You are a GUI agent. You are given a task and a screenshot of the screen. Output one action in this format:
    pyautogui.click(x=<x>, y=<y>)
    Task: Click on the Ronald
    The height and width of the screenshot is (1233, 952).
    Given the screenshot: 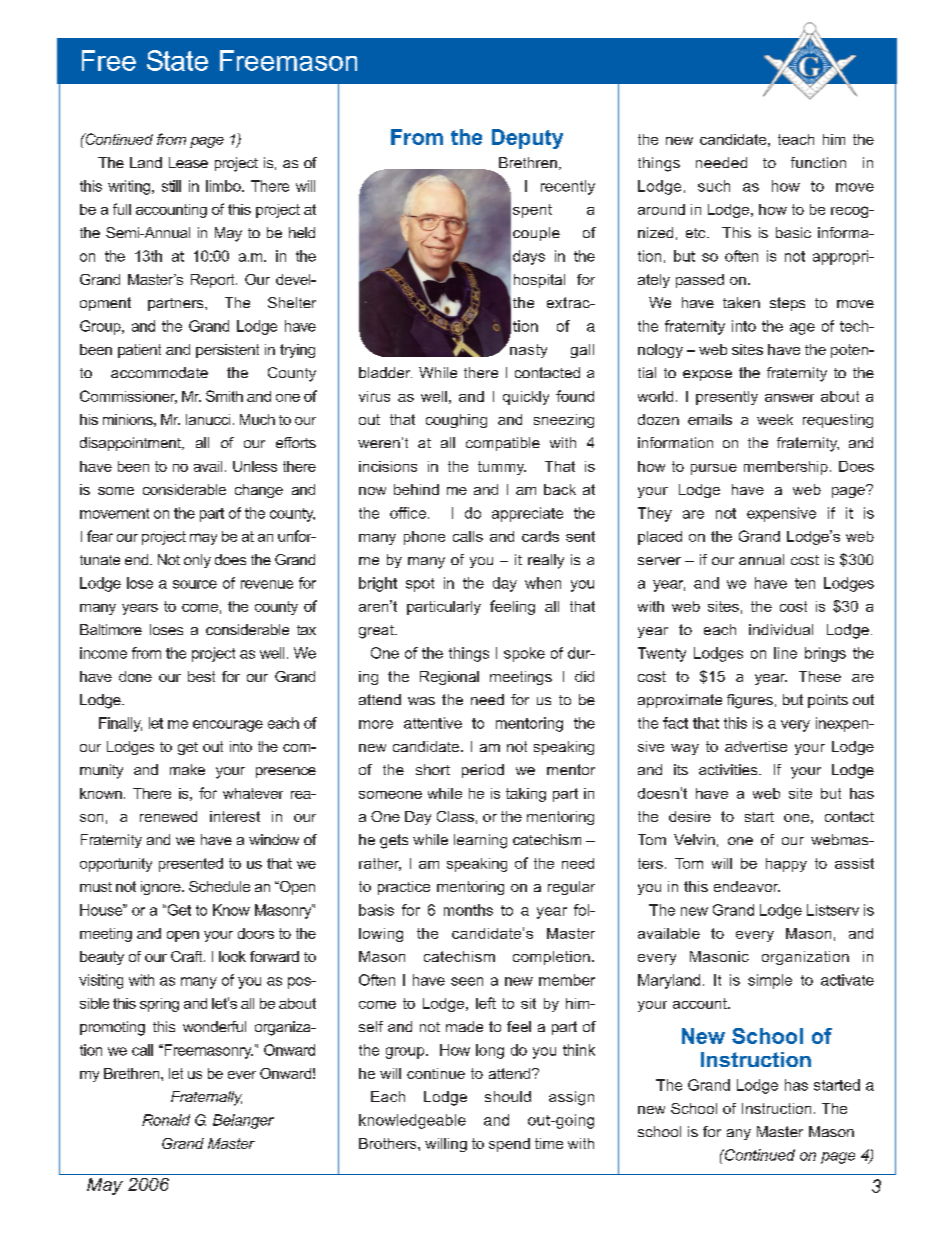 What is the action you would take?
    pyautogui.click(x=166, y=1120)
